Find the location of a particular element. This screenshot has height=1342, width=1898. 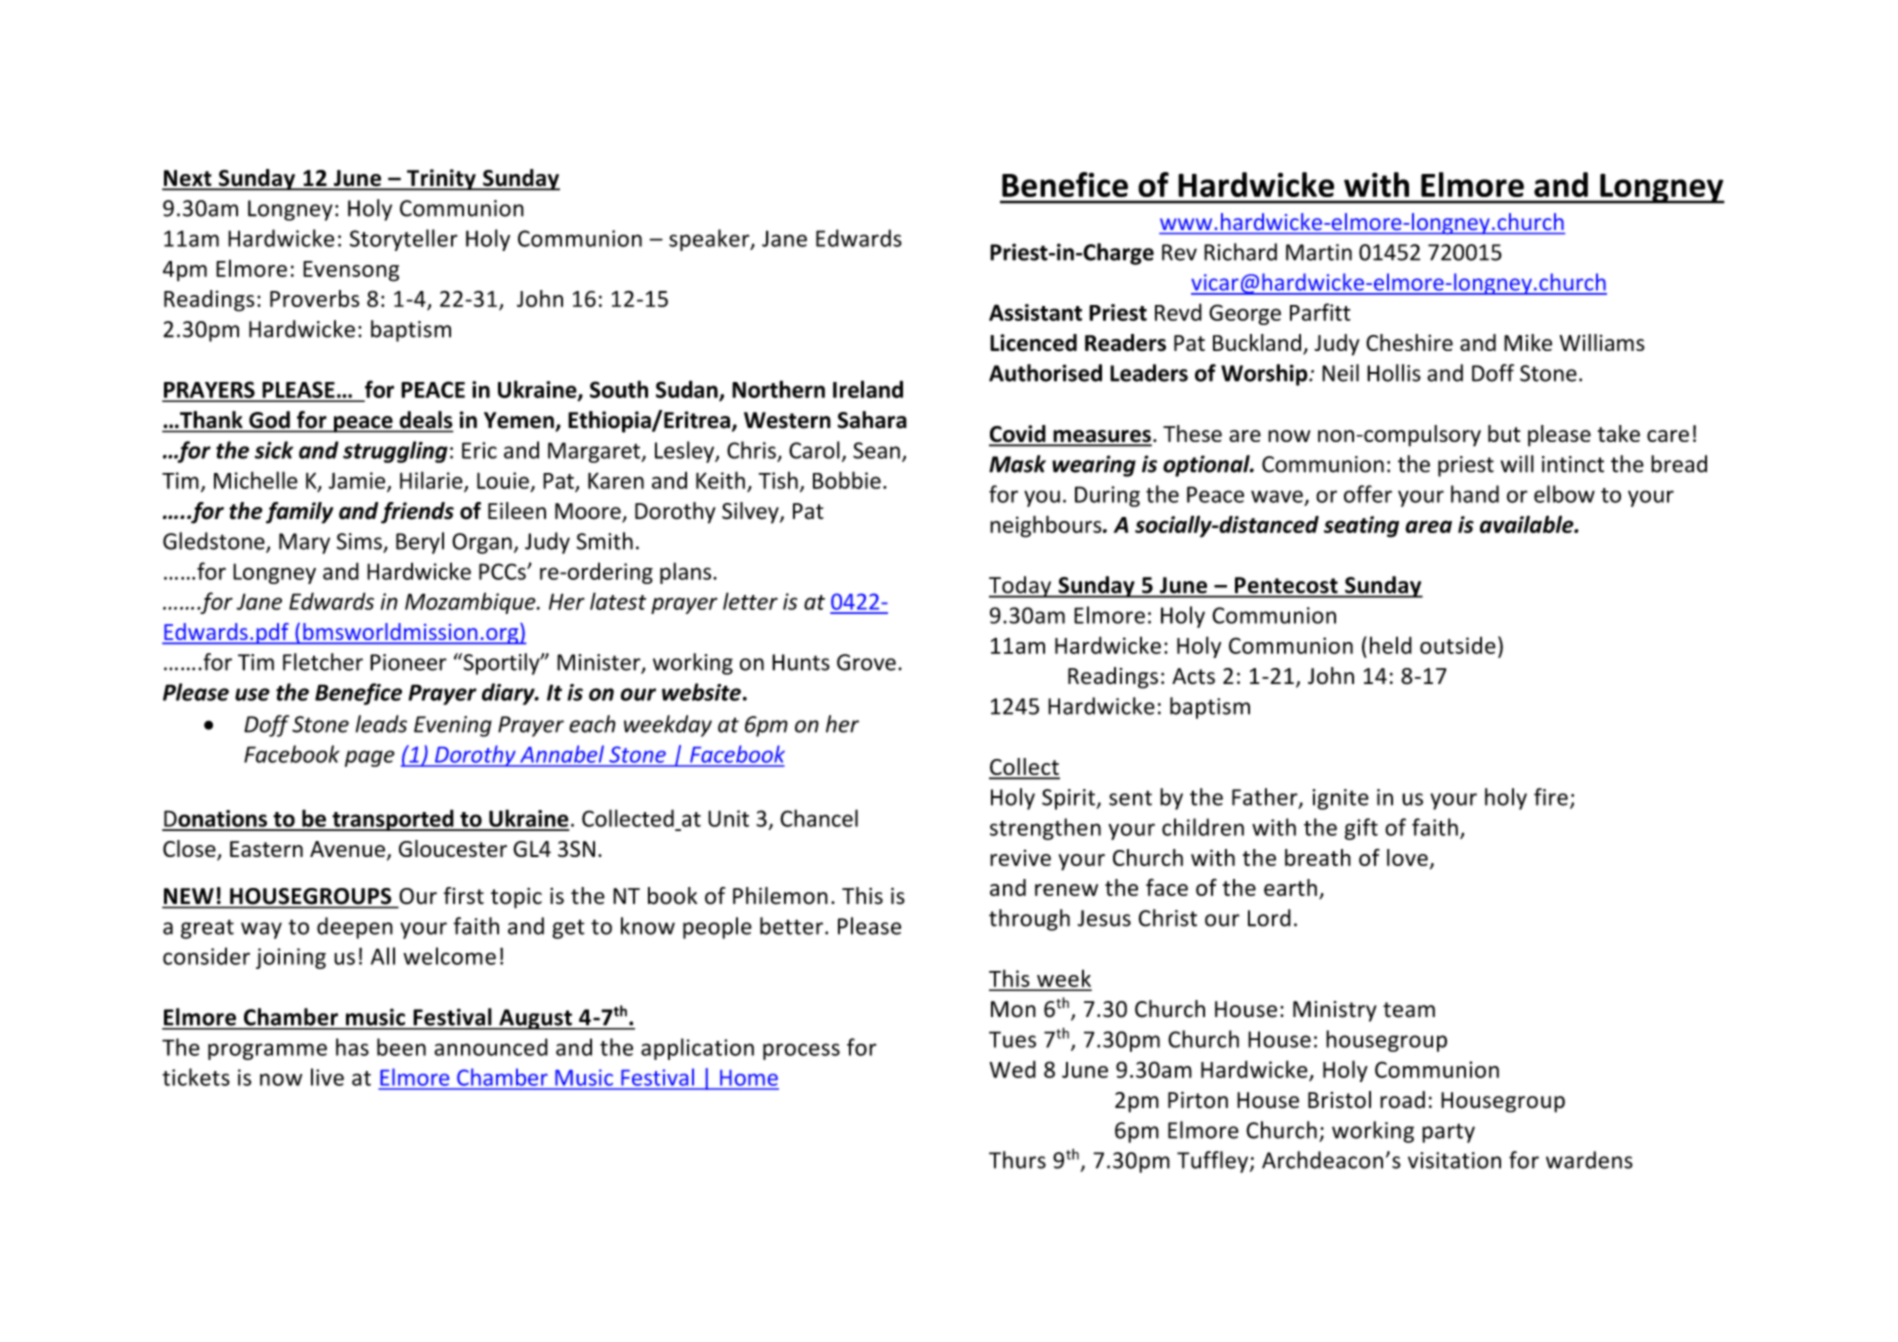

Martin is located at coordinates (1319, 252).
